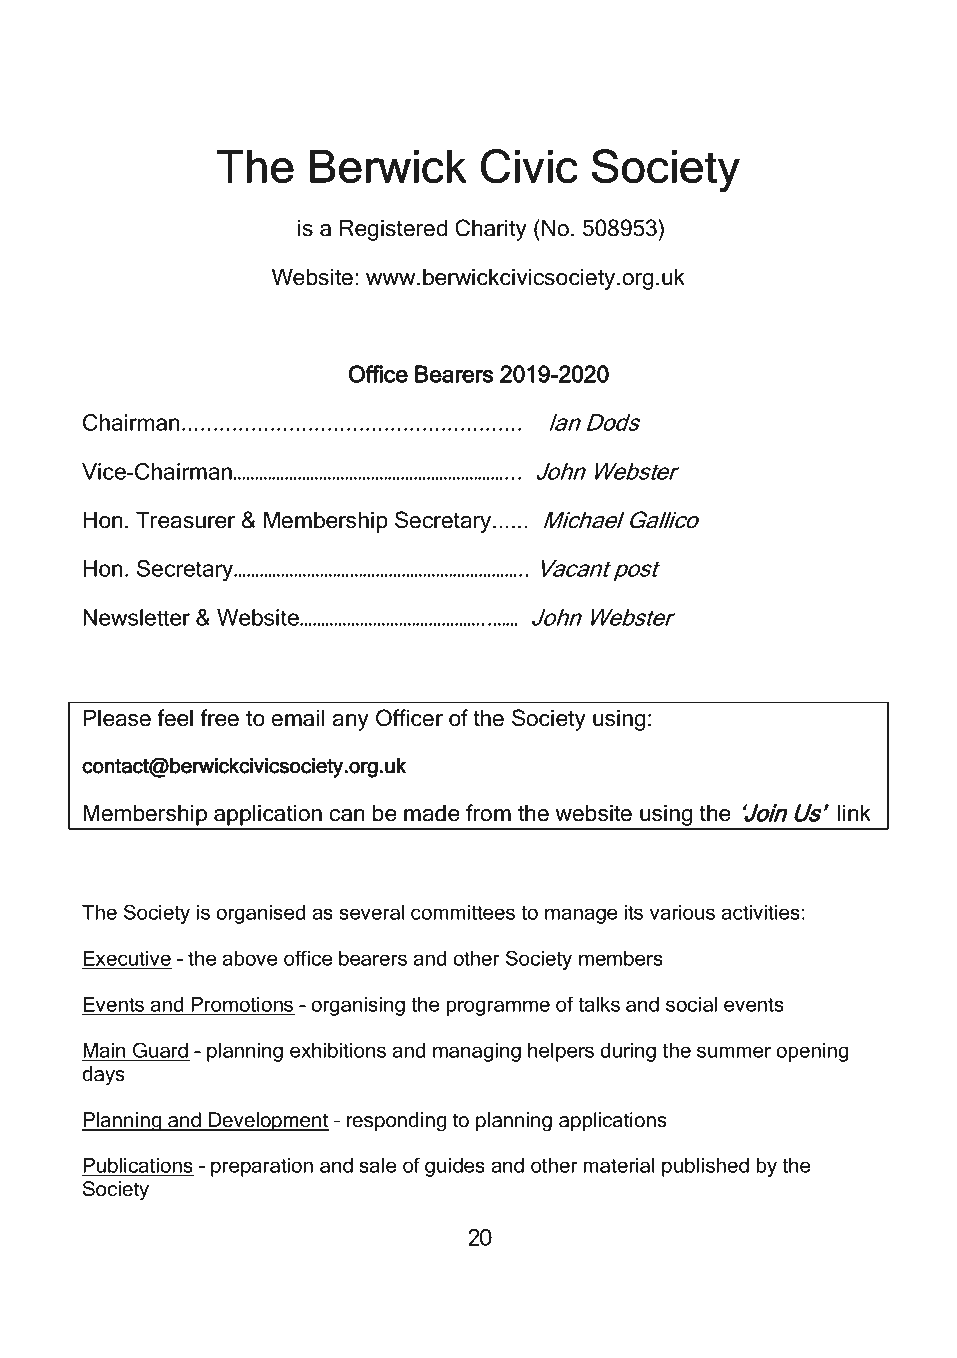  I want to click on Charity, so click(491, 230).
